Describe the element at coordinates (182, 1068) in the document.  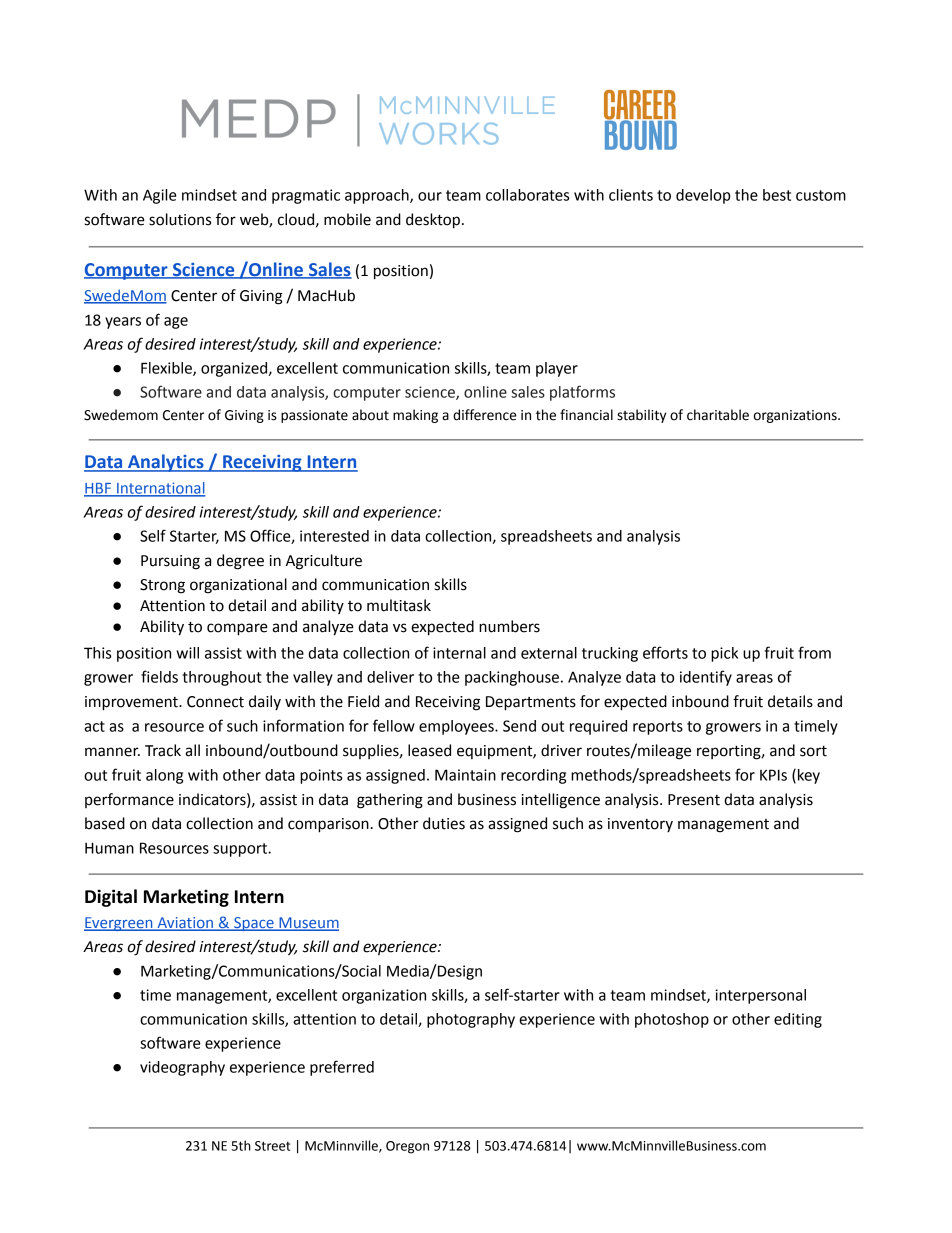
I see `videography` at that location.
